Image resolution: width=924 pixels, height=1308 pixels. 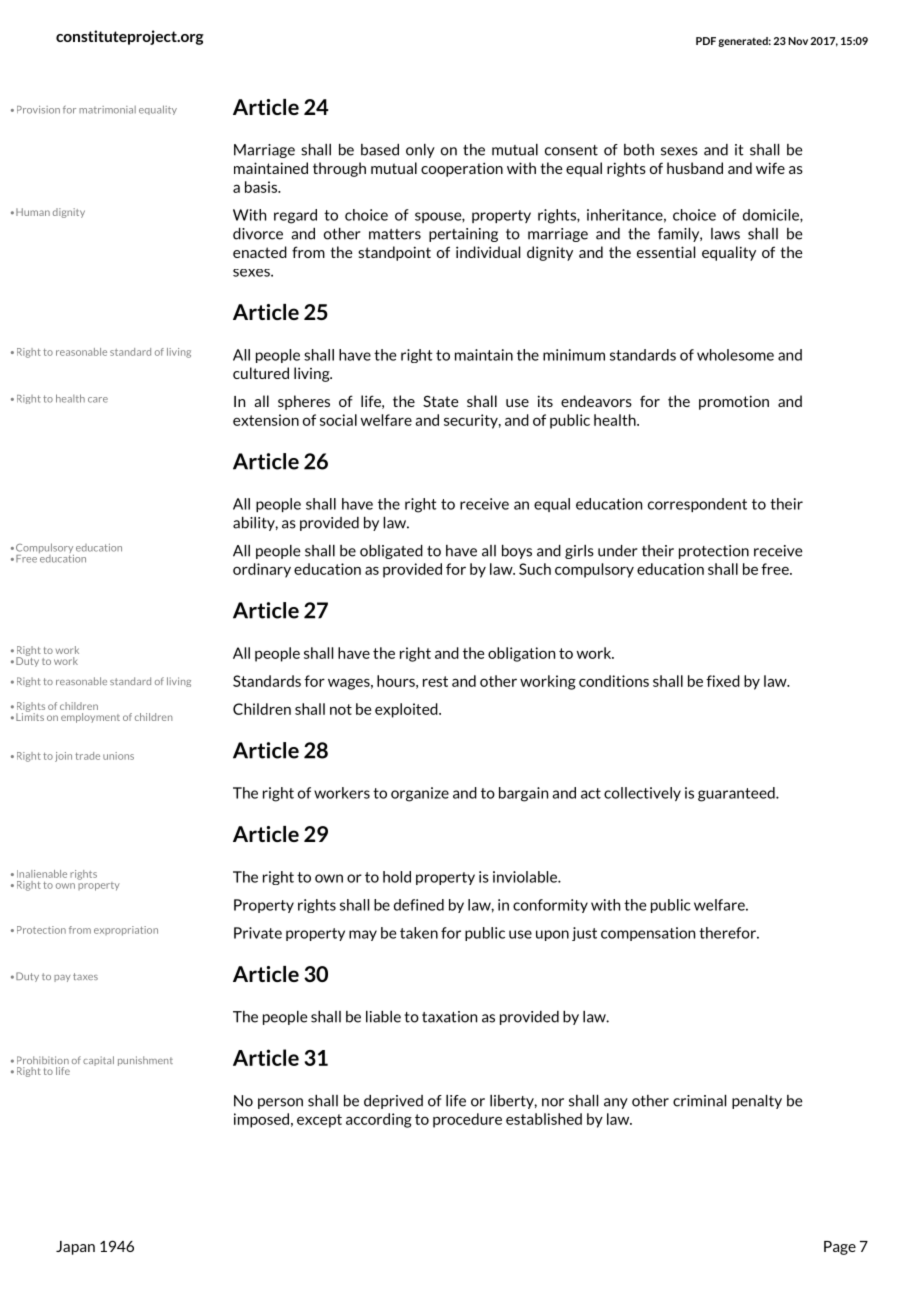 What do you see at coordinates (735, 355) in the screenshot?
I see `wholesome` at bounding box center [735, 355].
